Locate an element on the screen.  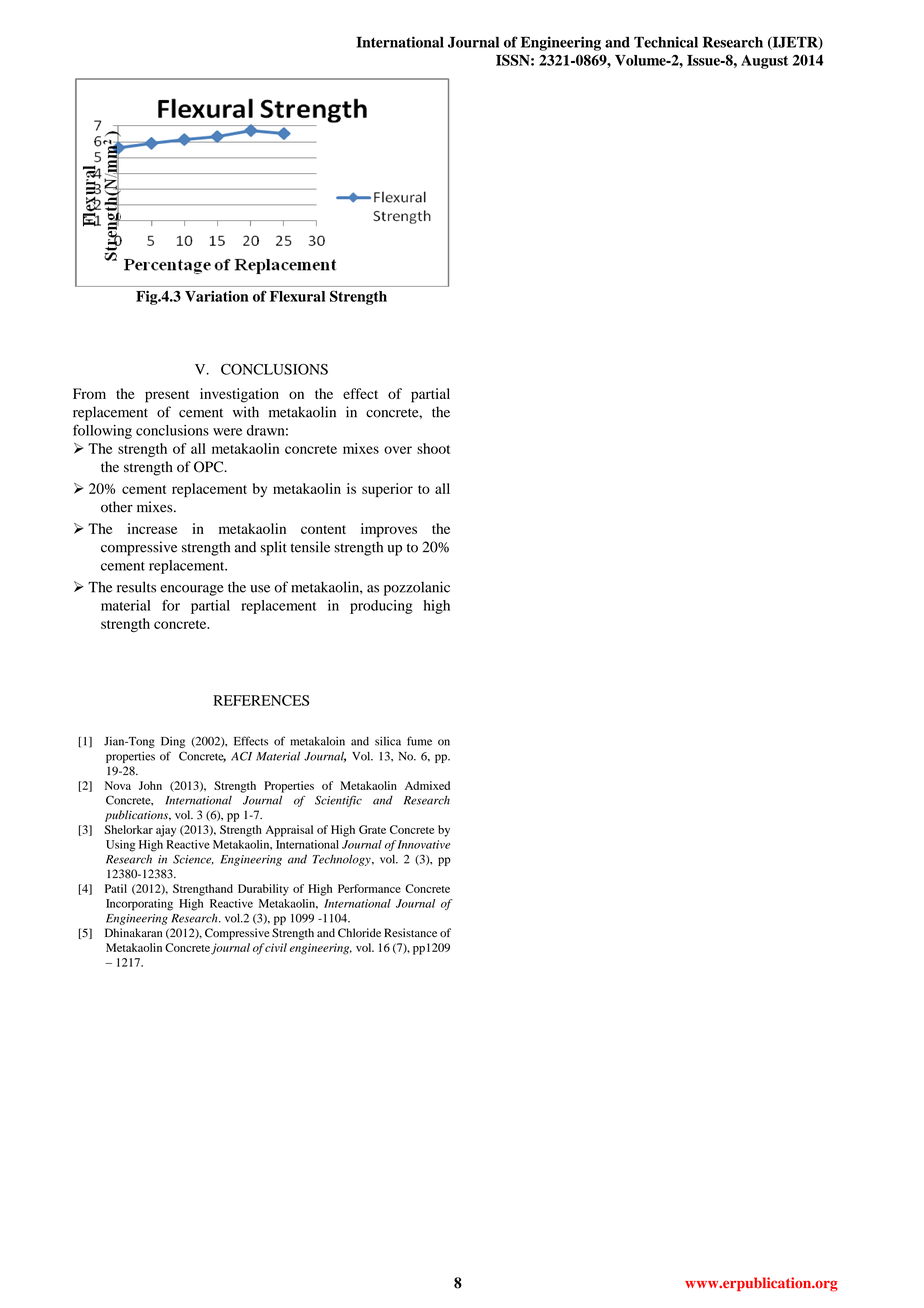
producing is located at coordinates (381, 607).
